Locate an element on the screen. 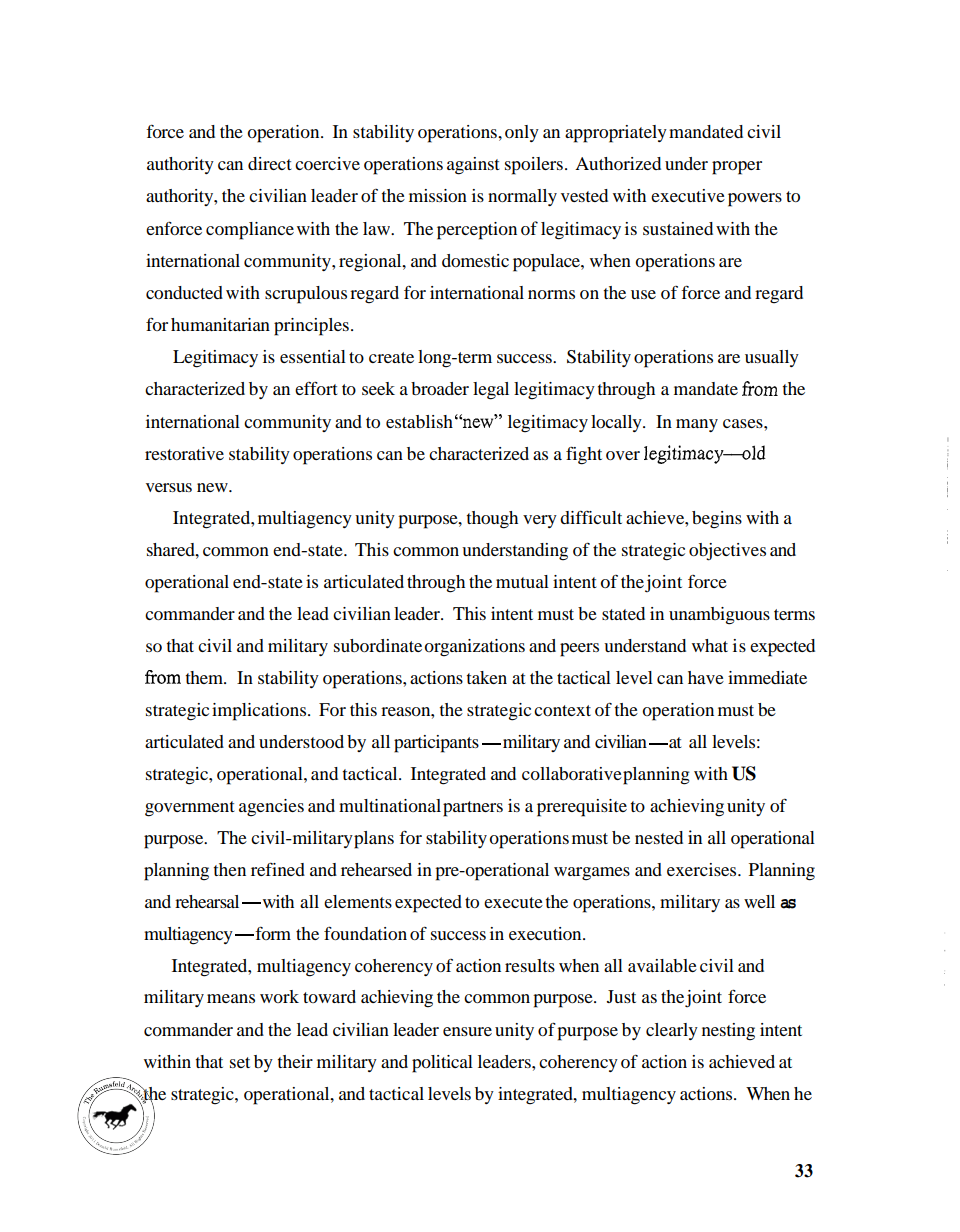 This screenshot has height=1232, width=960. begins is located at coordinates (717, 520).
